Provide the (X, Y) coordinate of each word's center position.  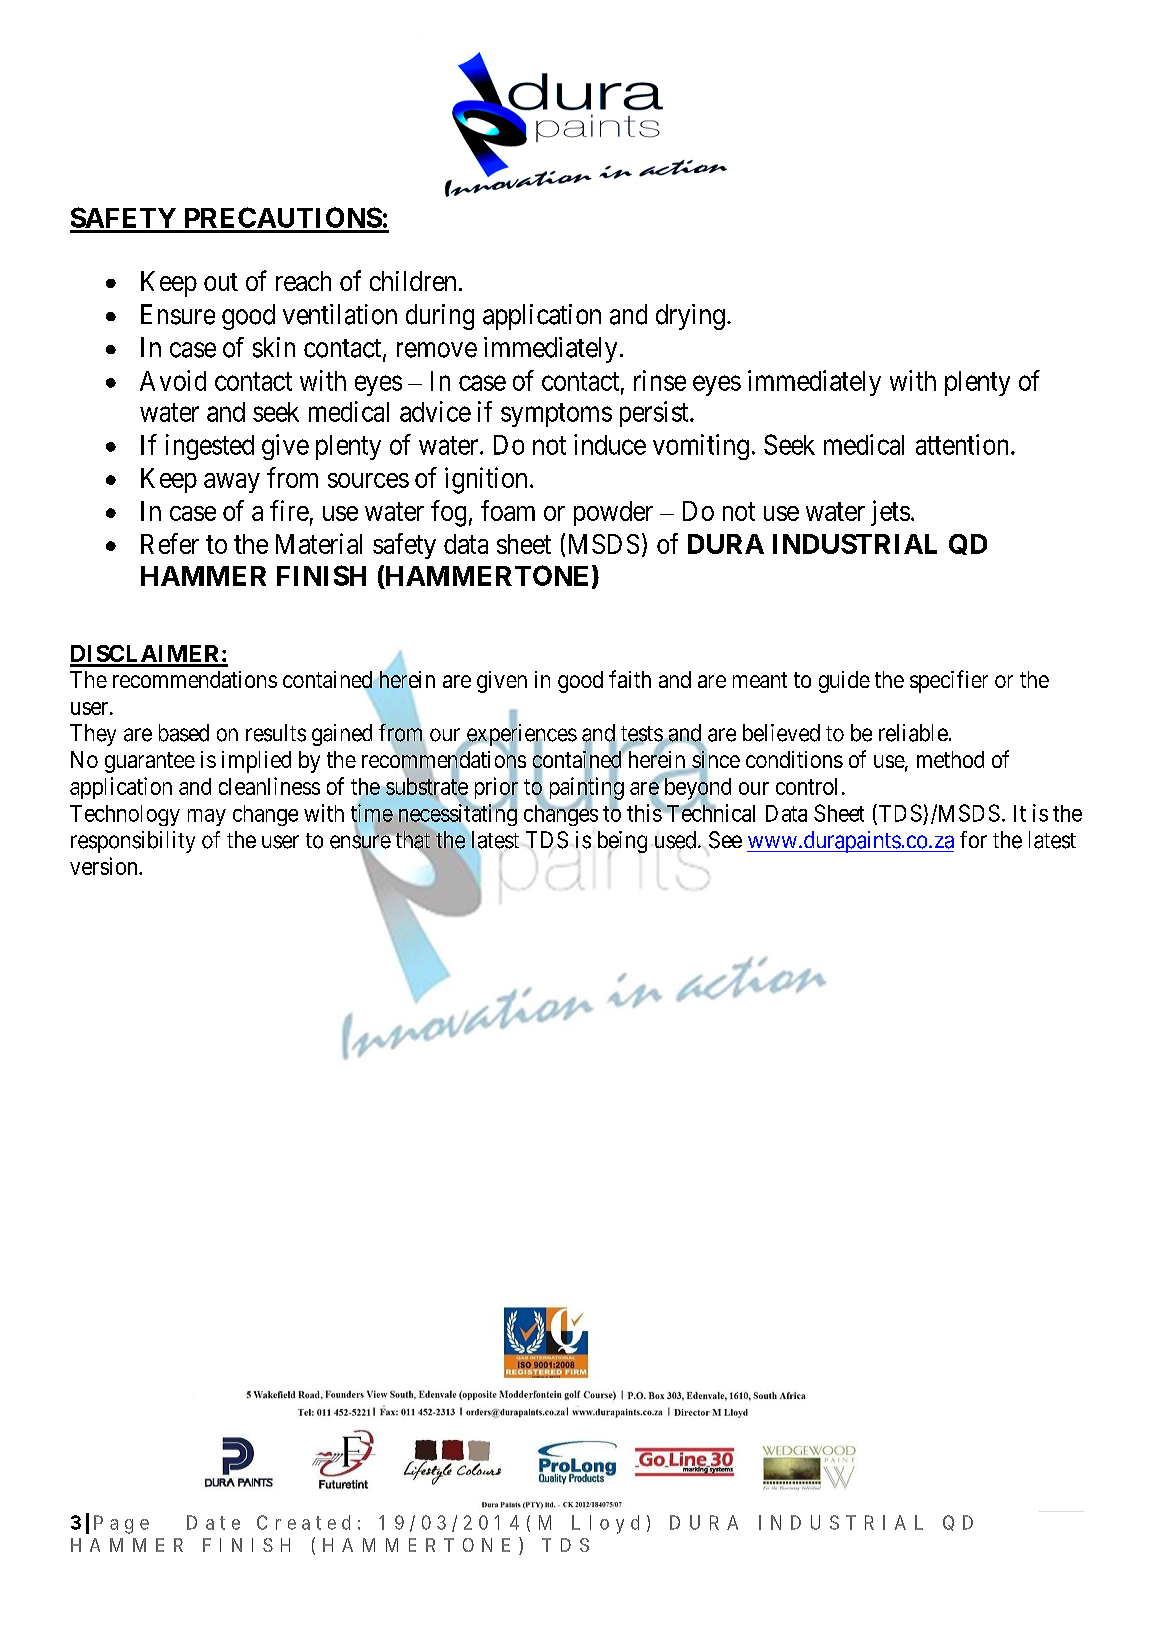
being (622, 843)
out (221, 282)
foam (508, 510)
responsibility (133, 842)
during (440, 317)
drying (690, 317)
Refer (170, 543)
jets (890, 513)
